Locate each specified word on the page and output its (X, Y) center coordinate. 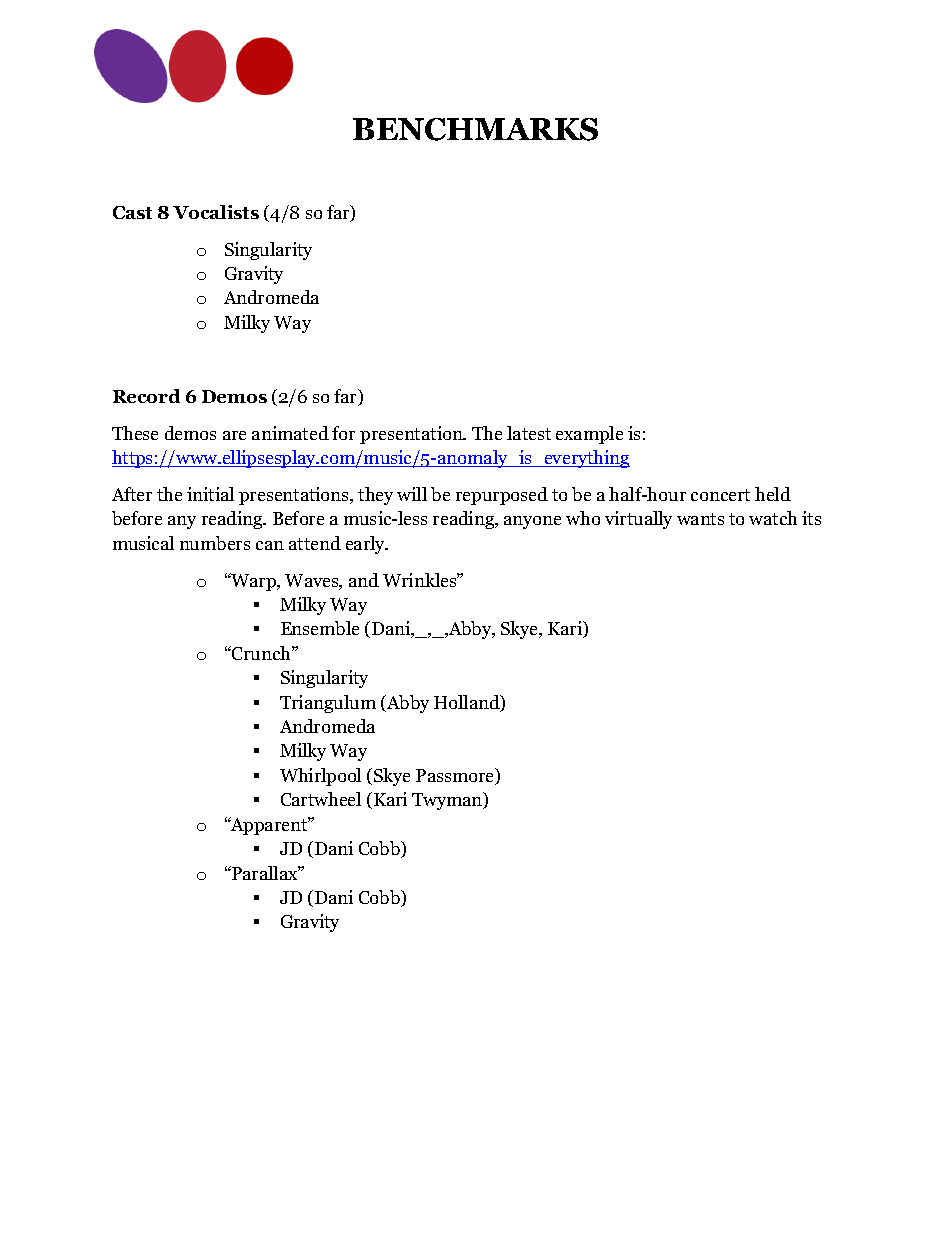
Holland (468, 703)
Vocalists (216, 212)
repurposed (502, 496)
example (589, 435)
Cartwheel (321, 799)
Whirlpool (320, 777)
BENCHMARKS (475, 129)
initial (210, 494)
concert (720, 495)
